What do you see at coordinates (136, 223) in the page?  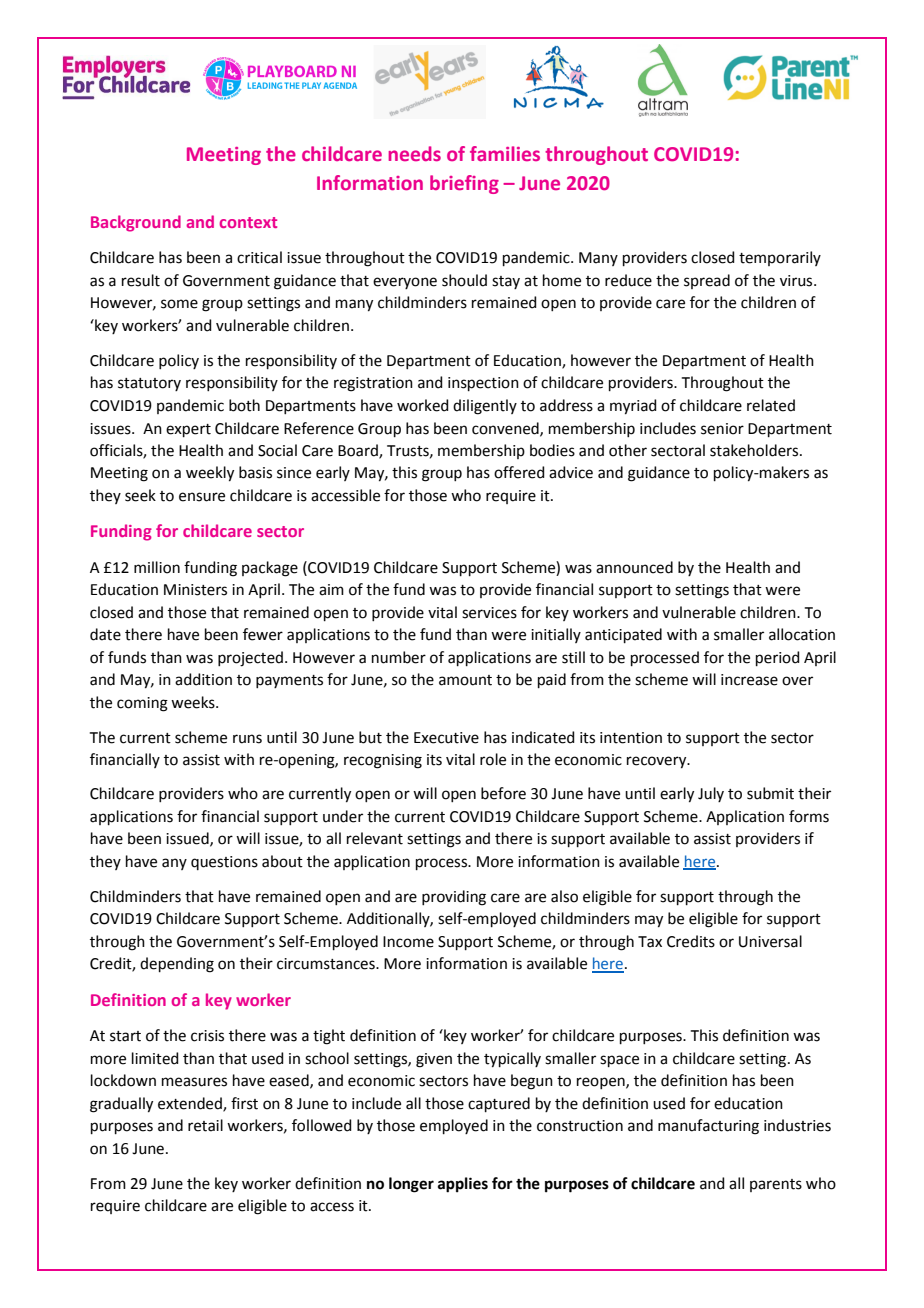 I see `Background` at bounding box center [136, 223].
